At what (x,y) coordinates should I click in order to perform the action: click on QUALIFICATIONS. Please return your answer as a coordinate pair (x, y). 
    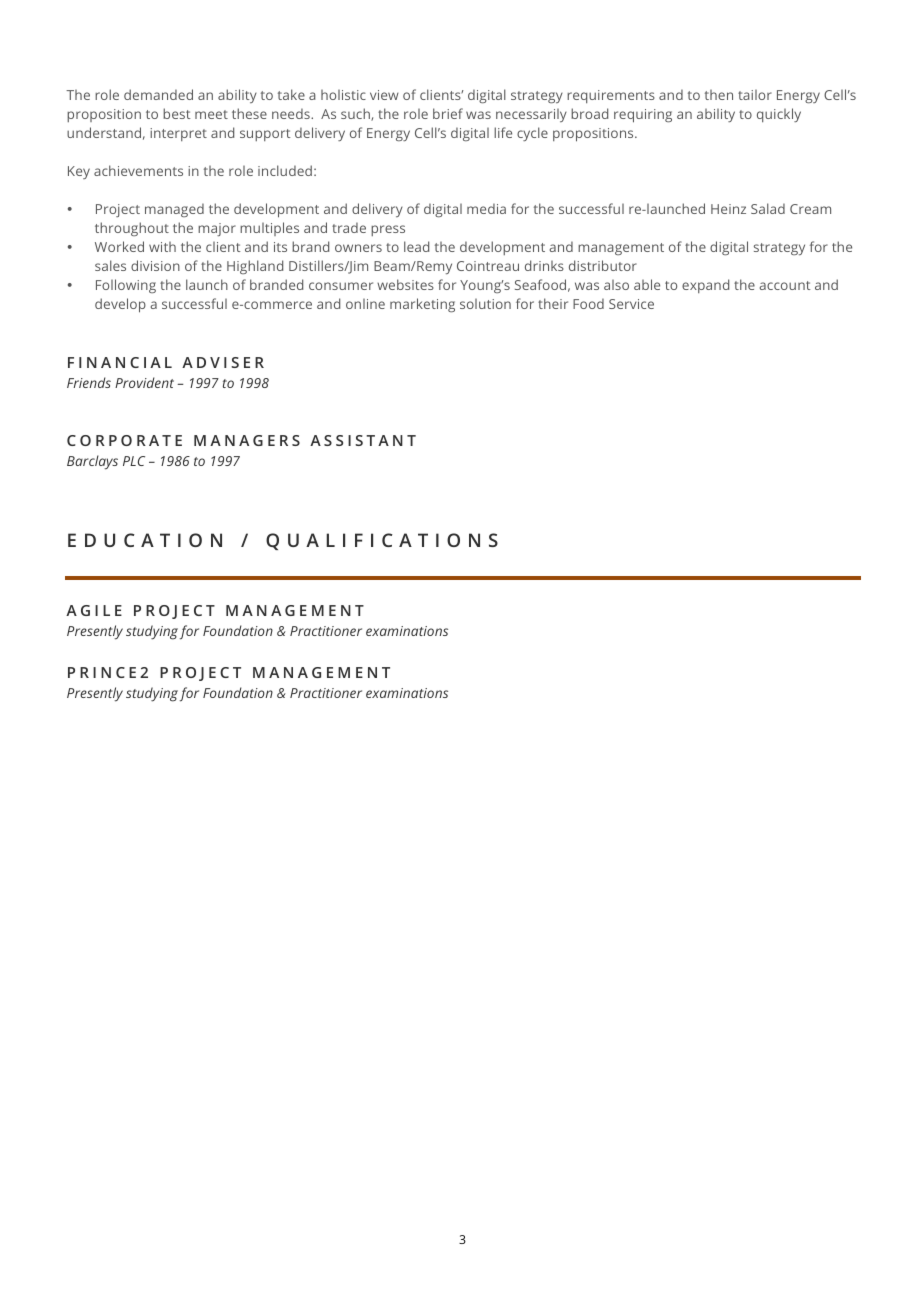
    Looking at the image, I should click on (382, 541).
